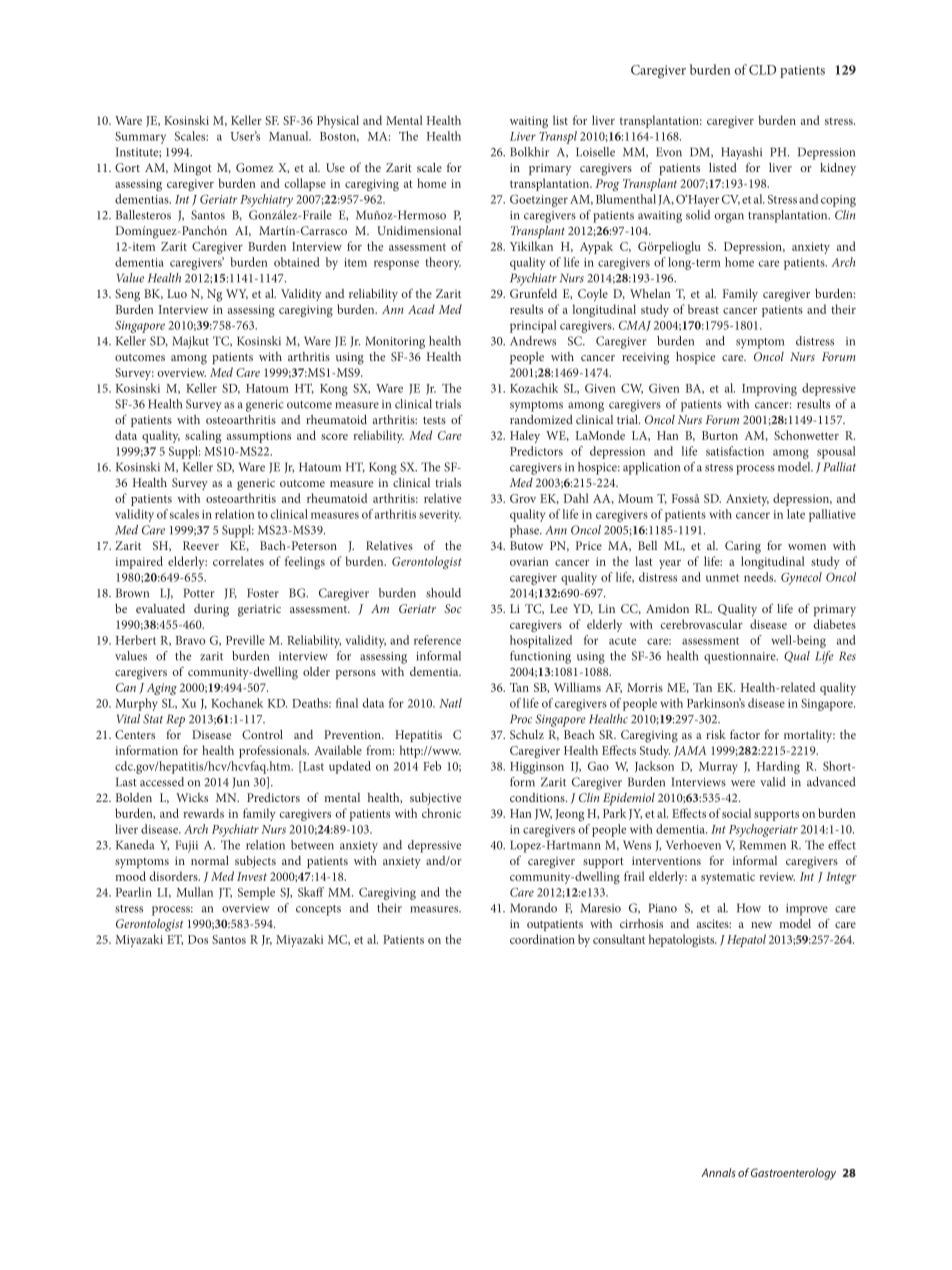 This screenshot has height=1270, width=952. I want to click on reference, so click(437, 640).
